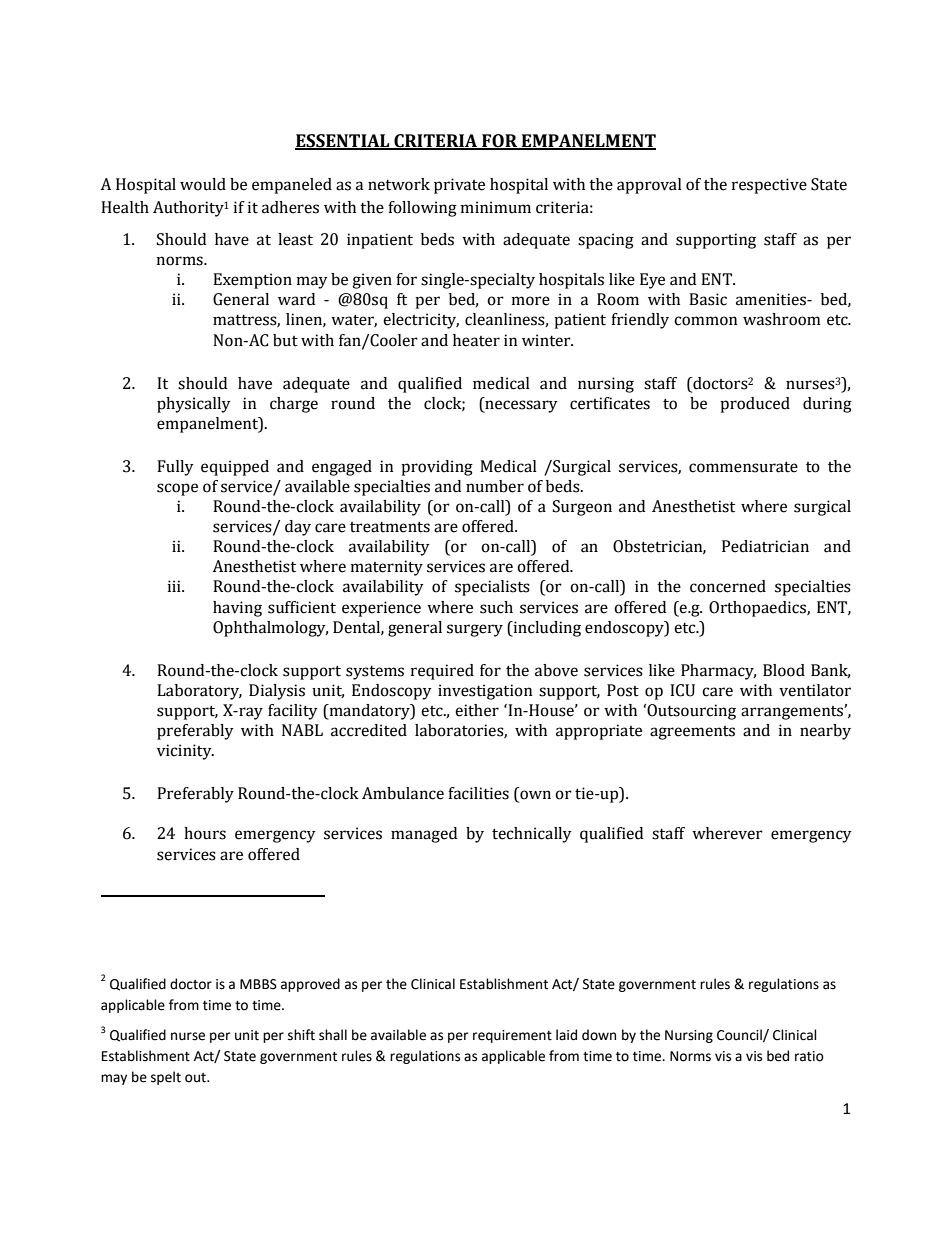 The image size is (952, 1233). Describe the element at coordinates (203, 184) in the screenshot. I see `would` at that location.
